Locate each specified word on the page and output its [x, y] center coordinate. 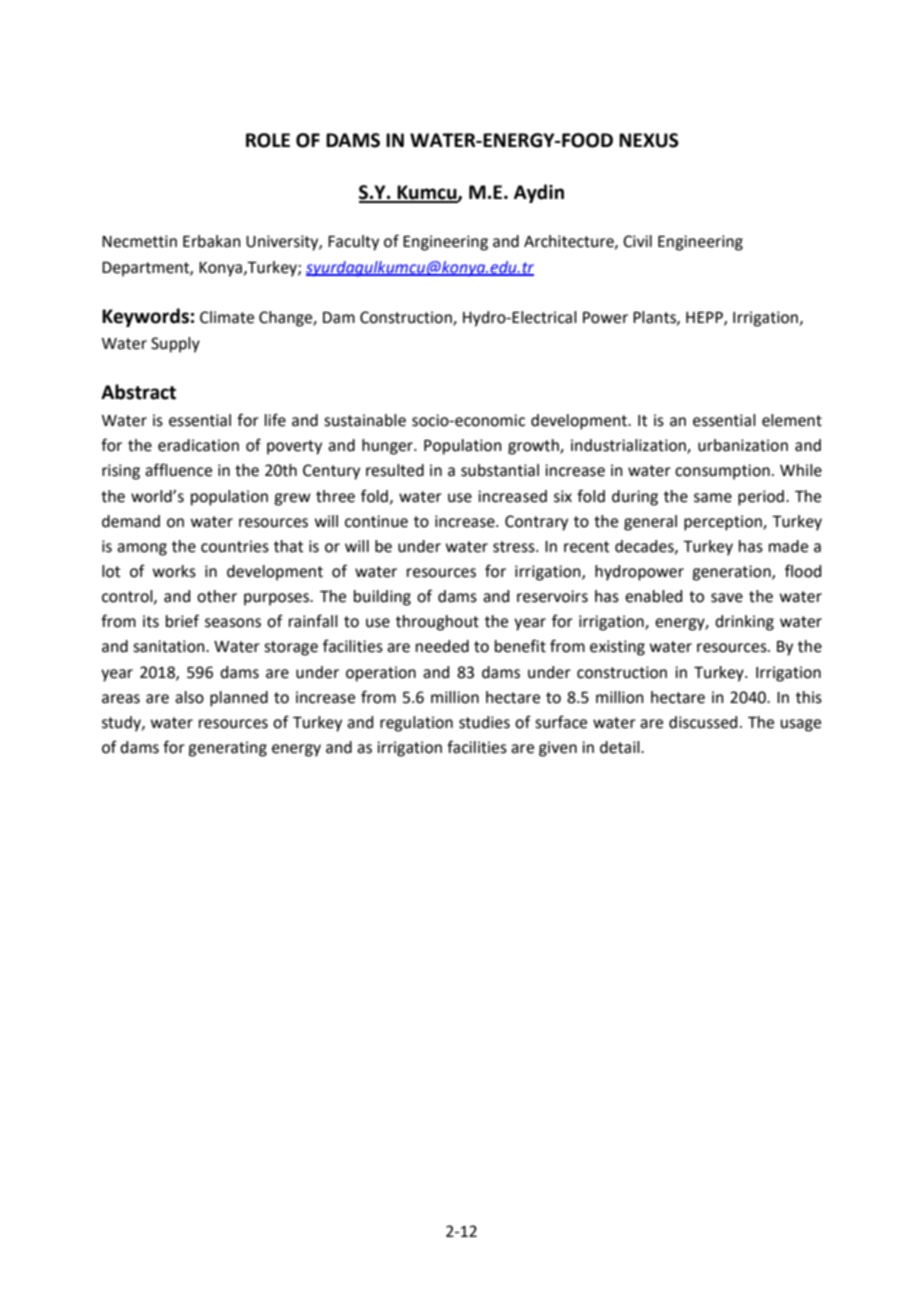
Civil [637, 241]
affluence [178, 470]
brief [182, 621]
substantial [500, 470]
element [792, 420]
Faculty [353, 243]
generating [227, 749]
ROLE [268, 140]
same [713, 498]
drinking [744, 623]
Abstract [138, 392]
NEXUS [649, 140]
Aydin [539, 193]
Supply [175, 345]
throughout [437, 623]
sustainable [365, 420]
